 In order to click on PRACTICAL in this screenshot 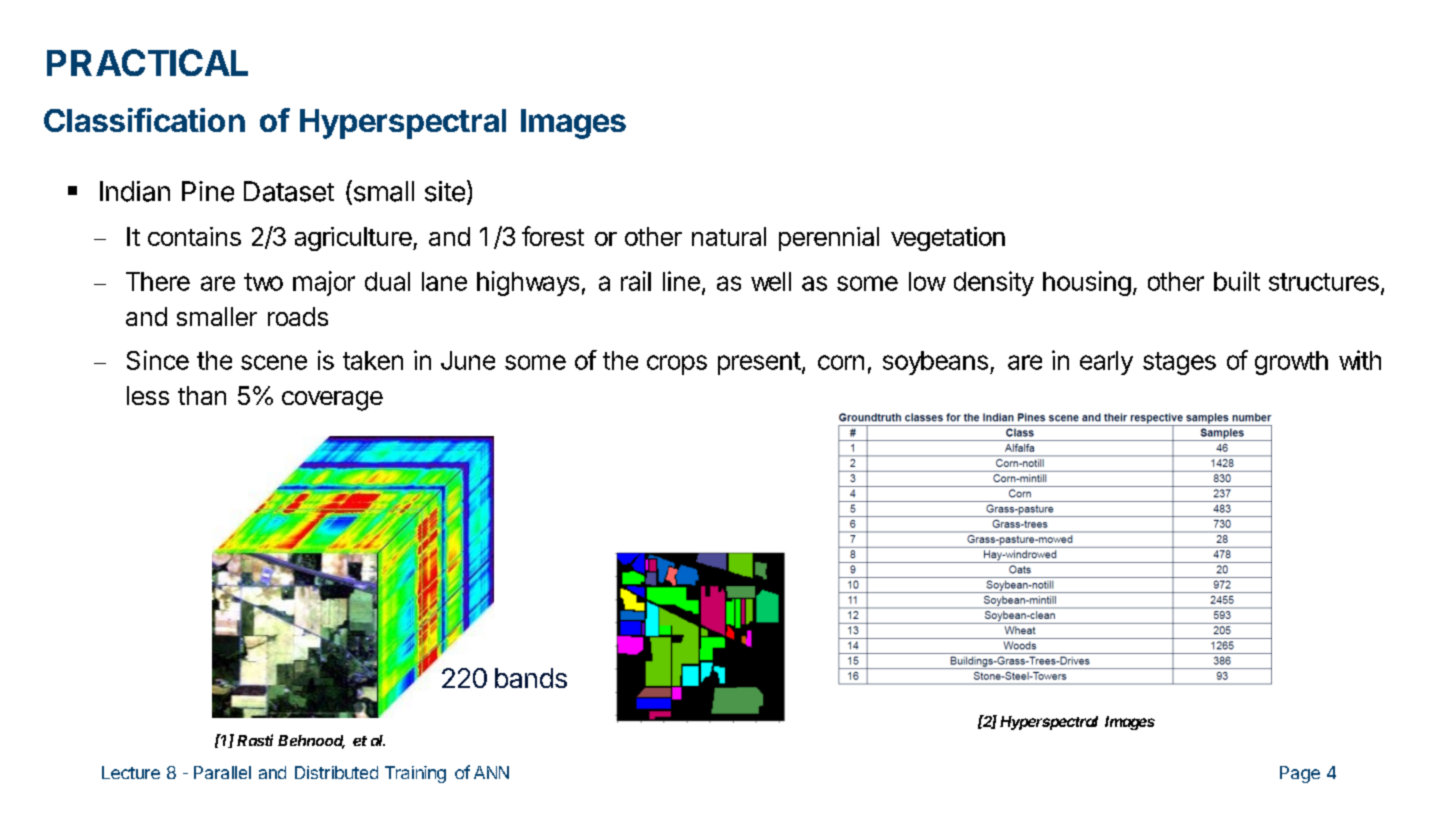, I will do `click(147, 62)`.
